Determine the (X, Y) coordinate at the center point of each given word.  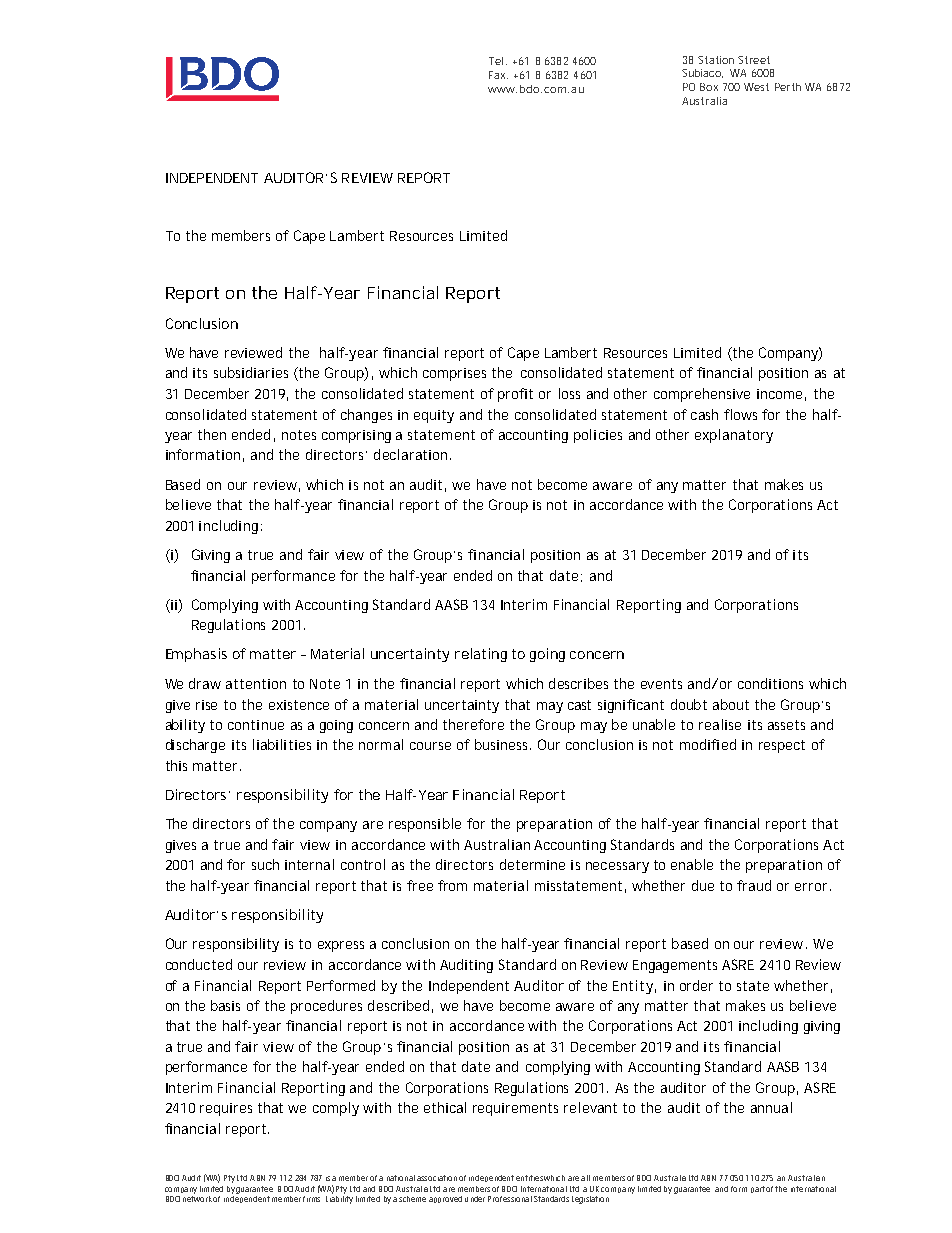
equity (434, 416)
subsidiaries (251, 372)
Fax (498, 75)
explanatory (734, 436)
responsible (425, 825)
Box (709, 87)
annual (771, 1107)
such (265, 864)
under (475, 1199)
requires (226, 1109)
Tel (496, 61)
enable (692, 864)
